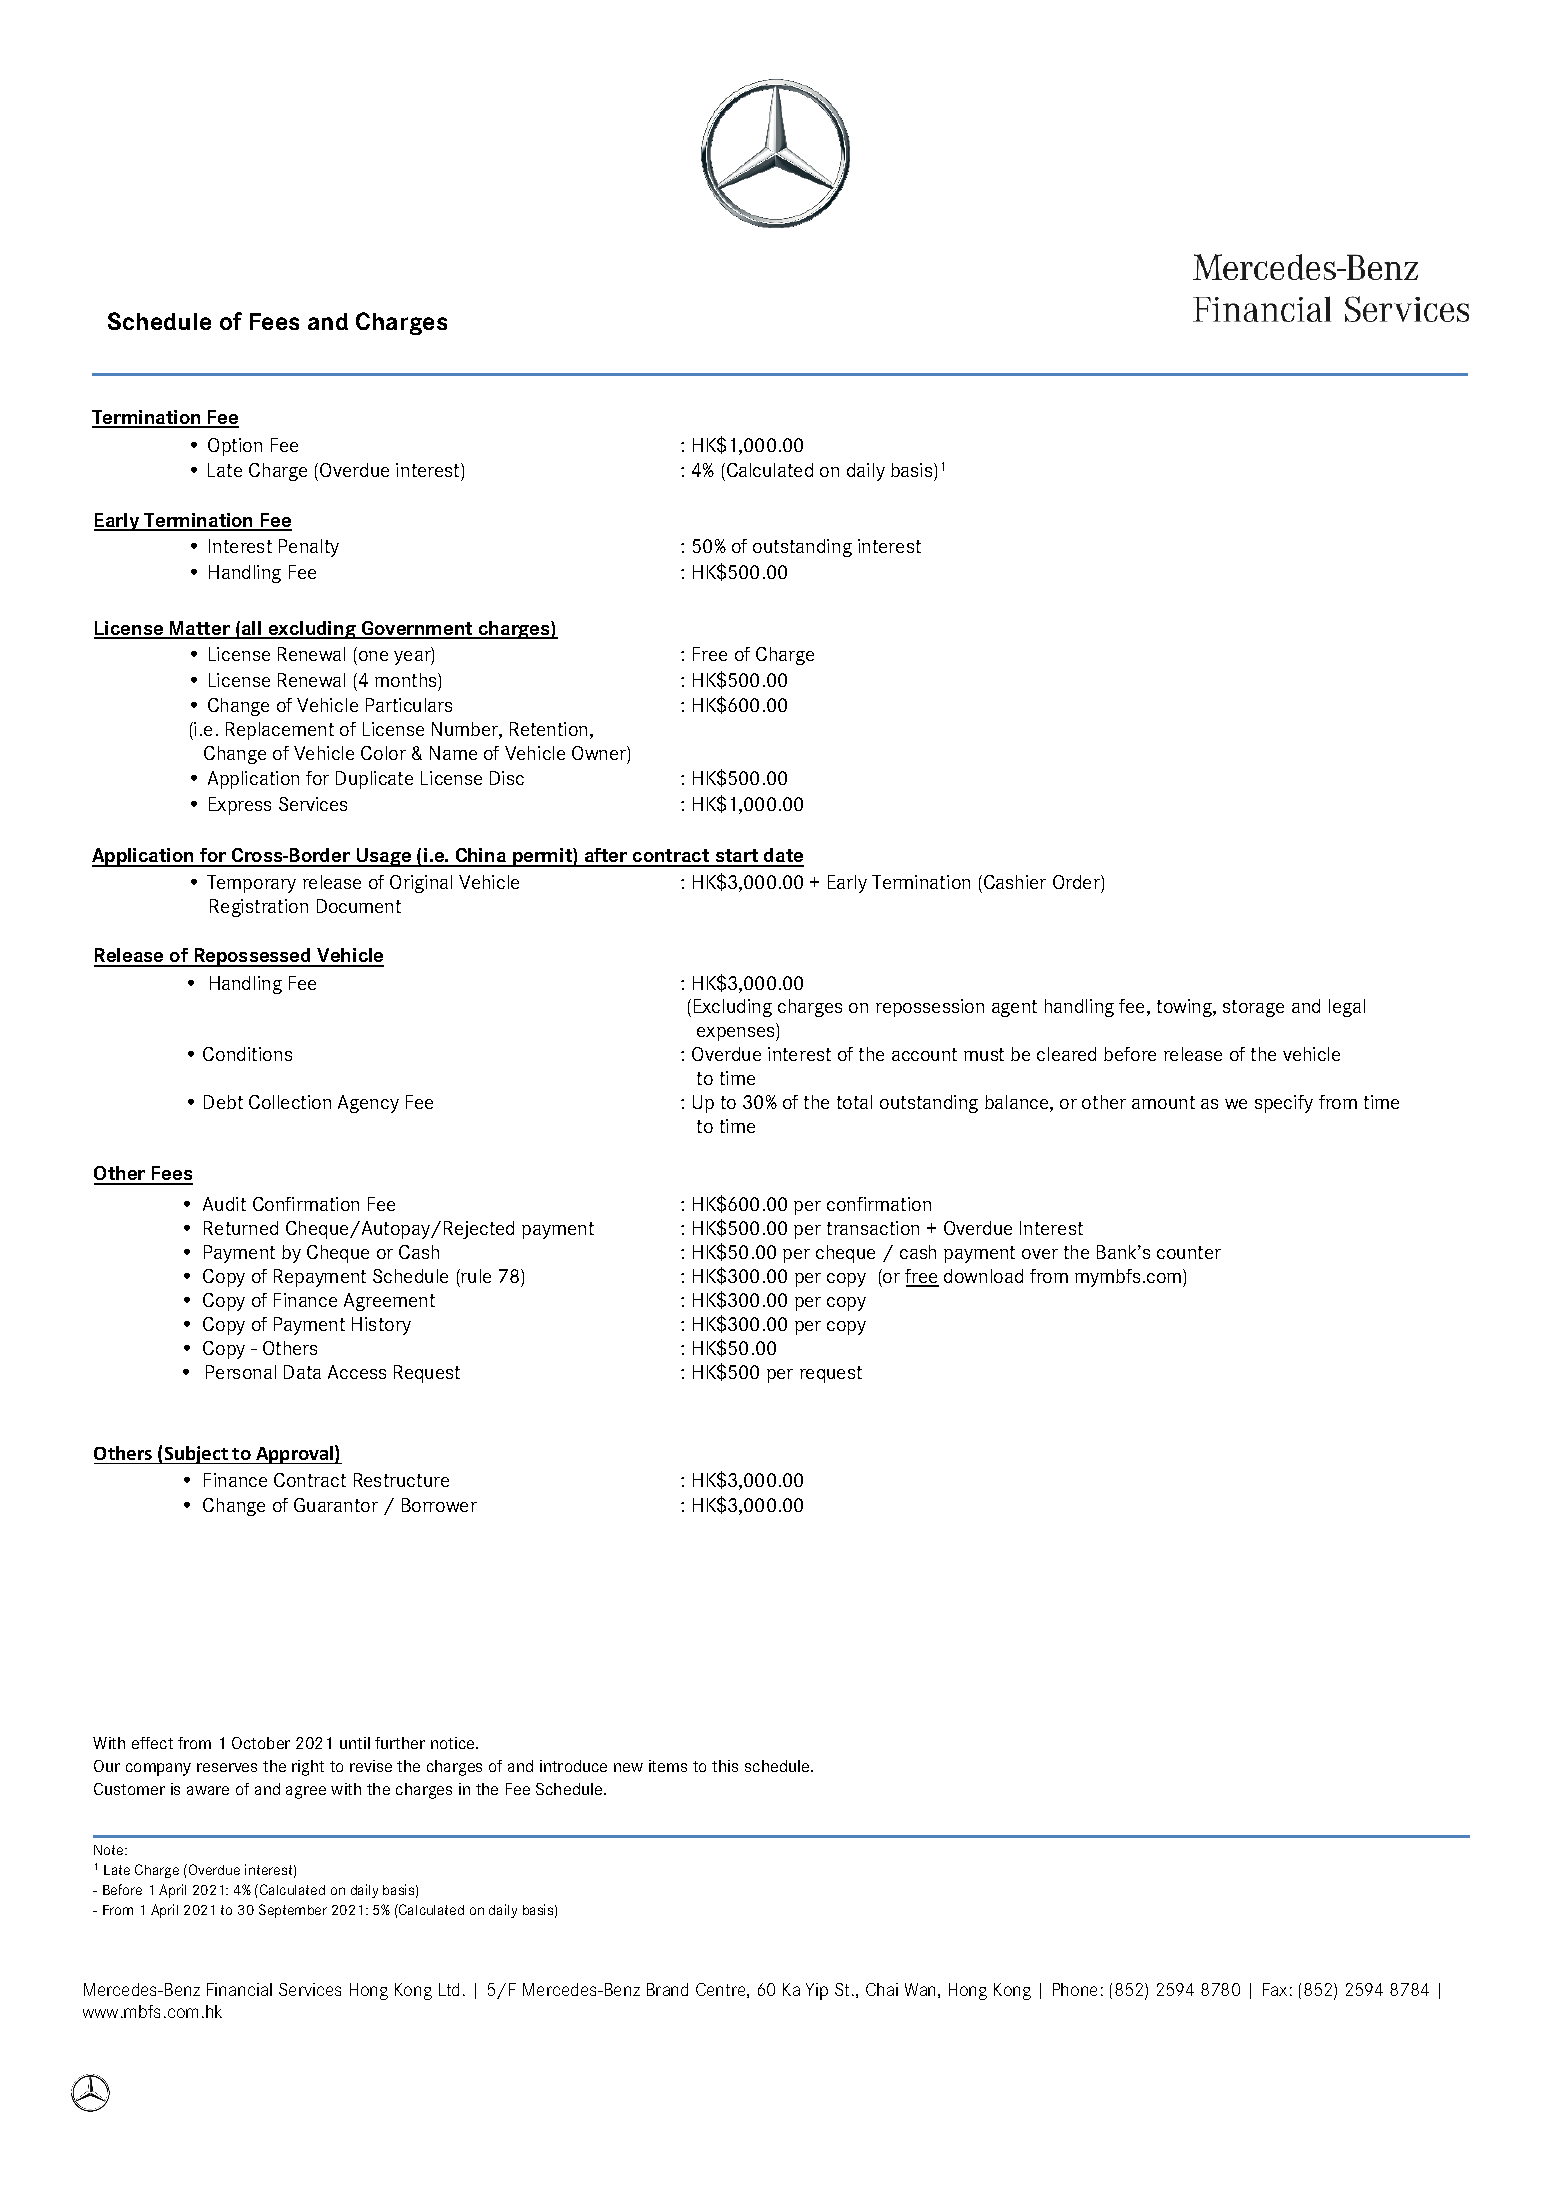 This page has width=1552, height=2196. What do you see at coordinates (439, 1505) in the page?
I see `Borrower` at bounding box center [439, 1505].
